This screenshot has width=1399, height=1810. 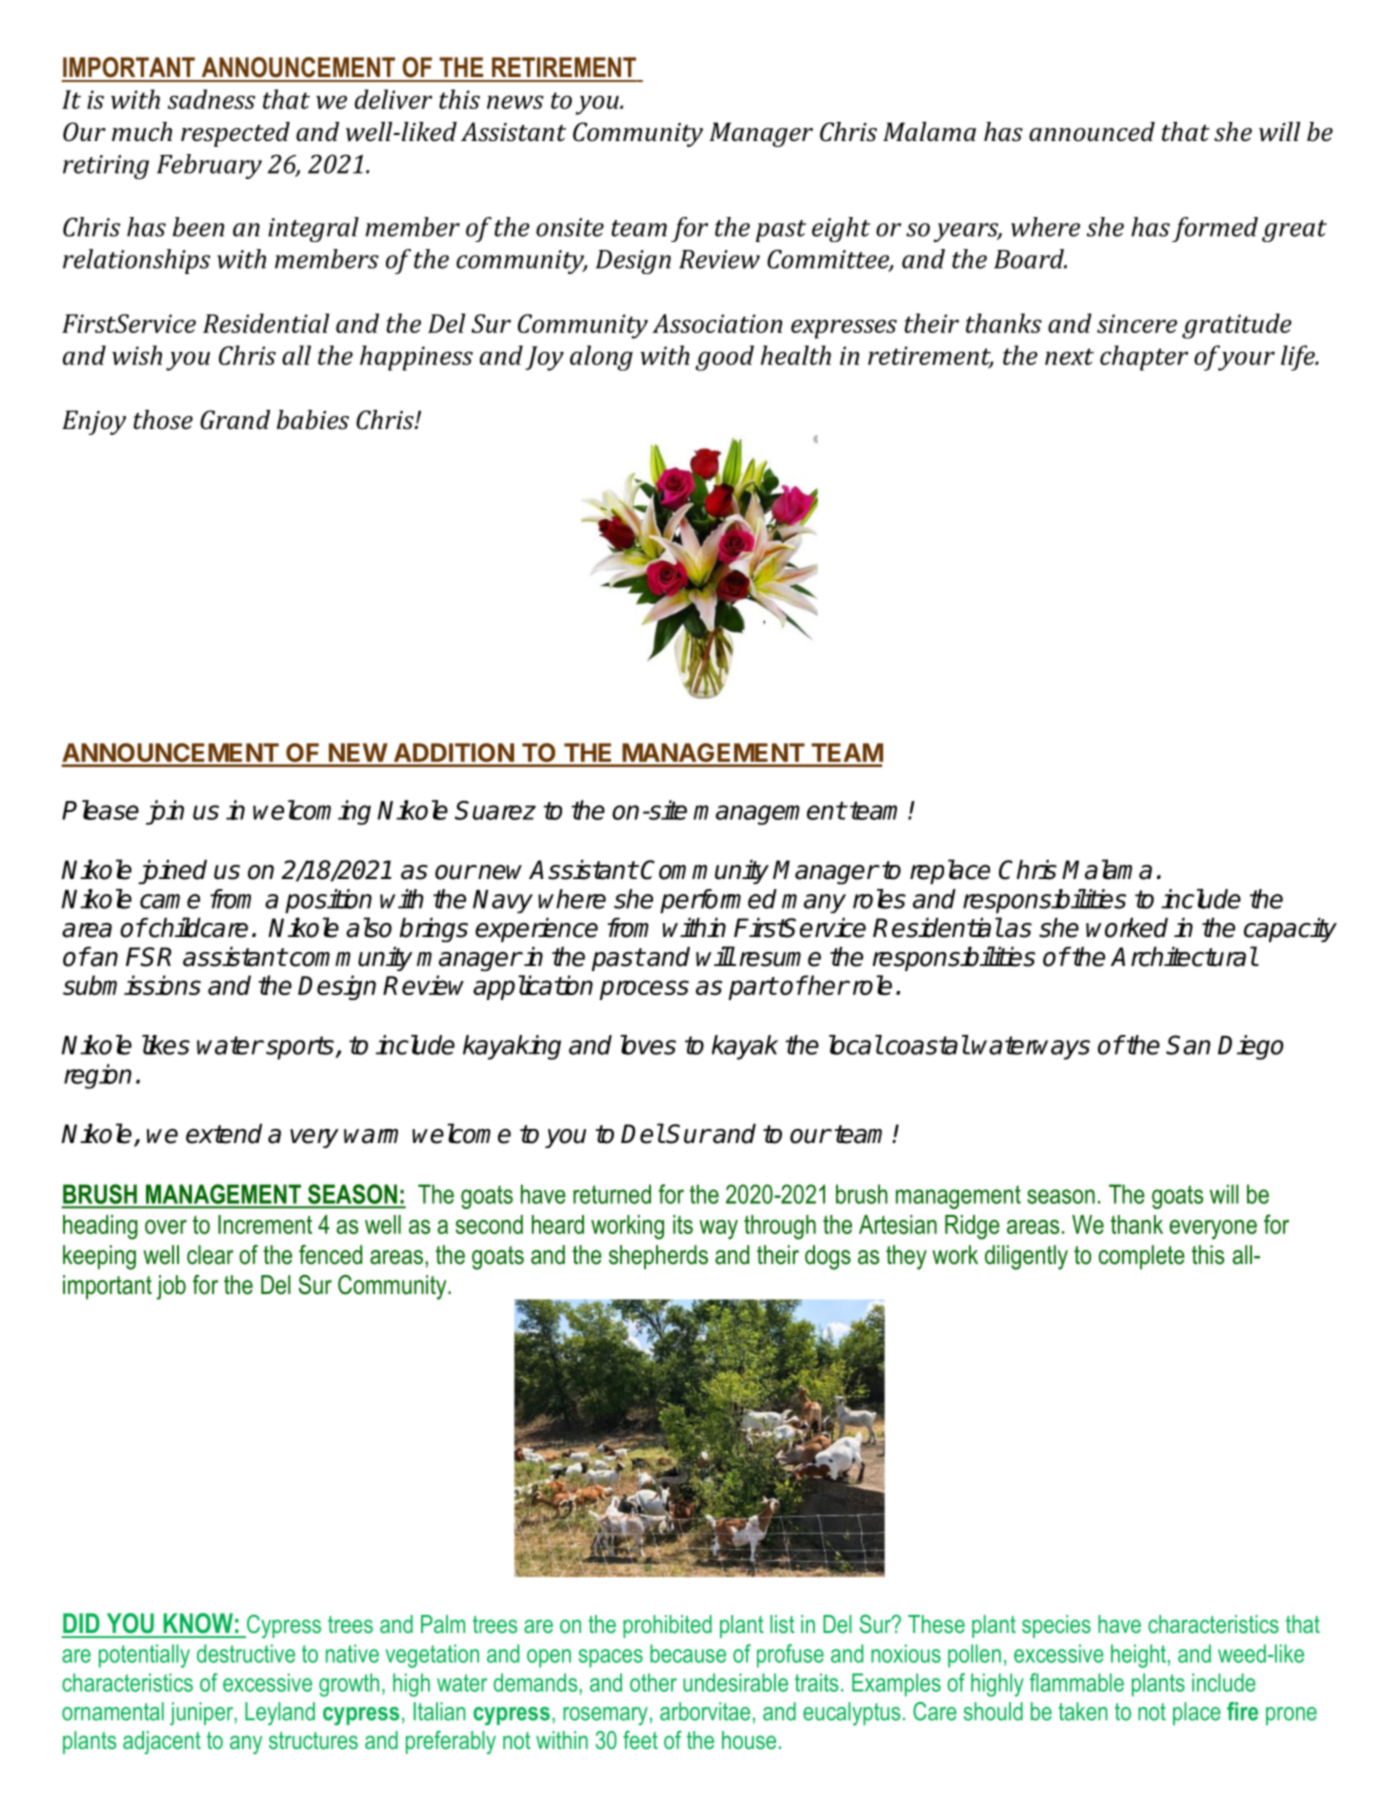 What do you see at coordinates (280, 1714) in the screenshot?
I see `Leyland` at bounding box center [280, 1714].
